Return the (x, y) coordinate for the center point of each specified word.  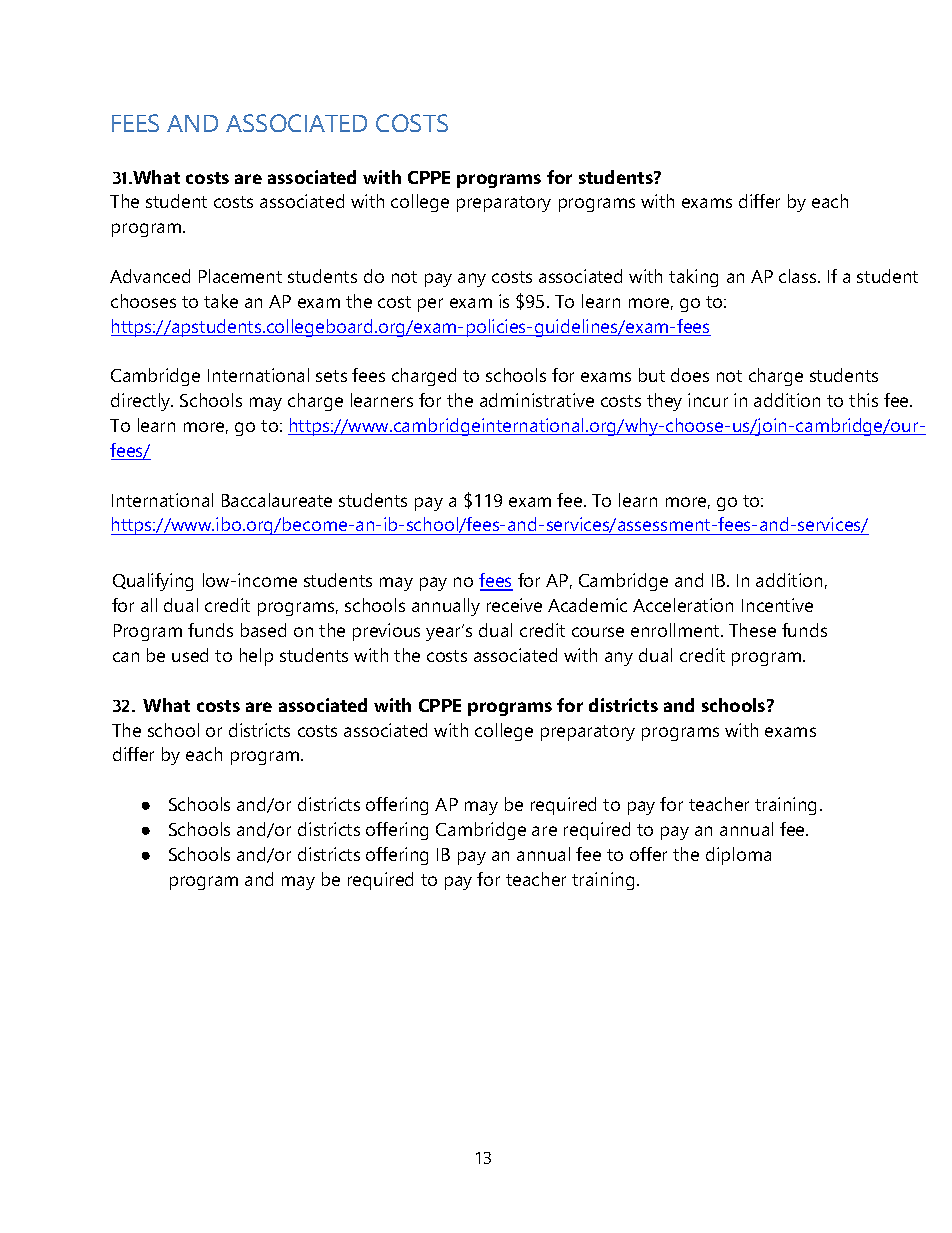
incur (708, 400)
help (256, 657)
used (190, 655)
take (221, 301)
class (799, 276)
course (598, 632)
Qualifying (153, 582)
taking (693, 278)
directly (142, 402)
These (752, 630)
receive (514, 605)
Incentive (777, 605)
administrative (537, 400)
